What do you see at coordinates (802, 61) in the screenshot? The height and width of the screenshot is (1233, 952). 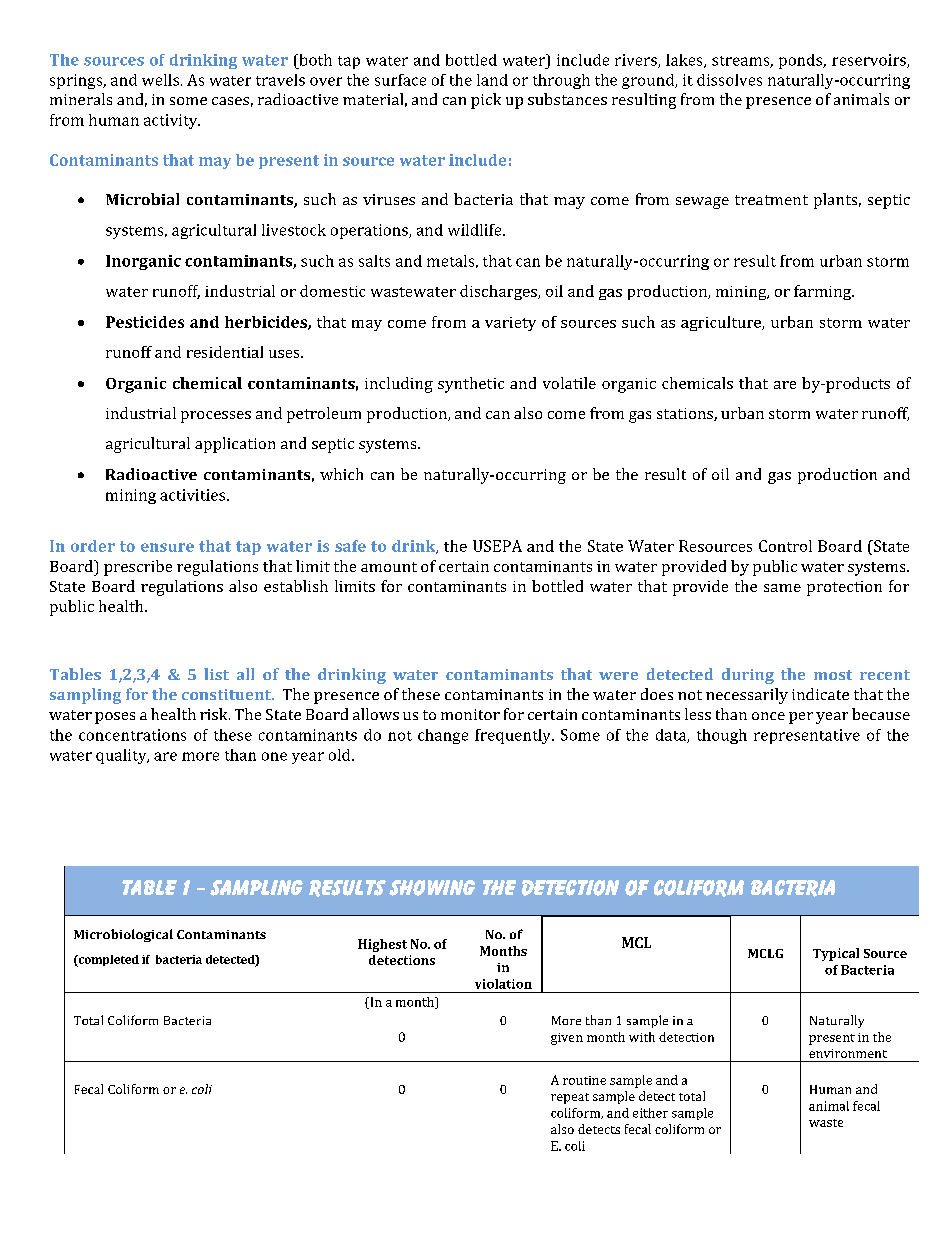 I see `ponds` at bounding box center [802, 61].
